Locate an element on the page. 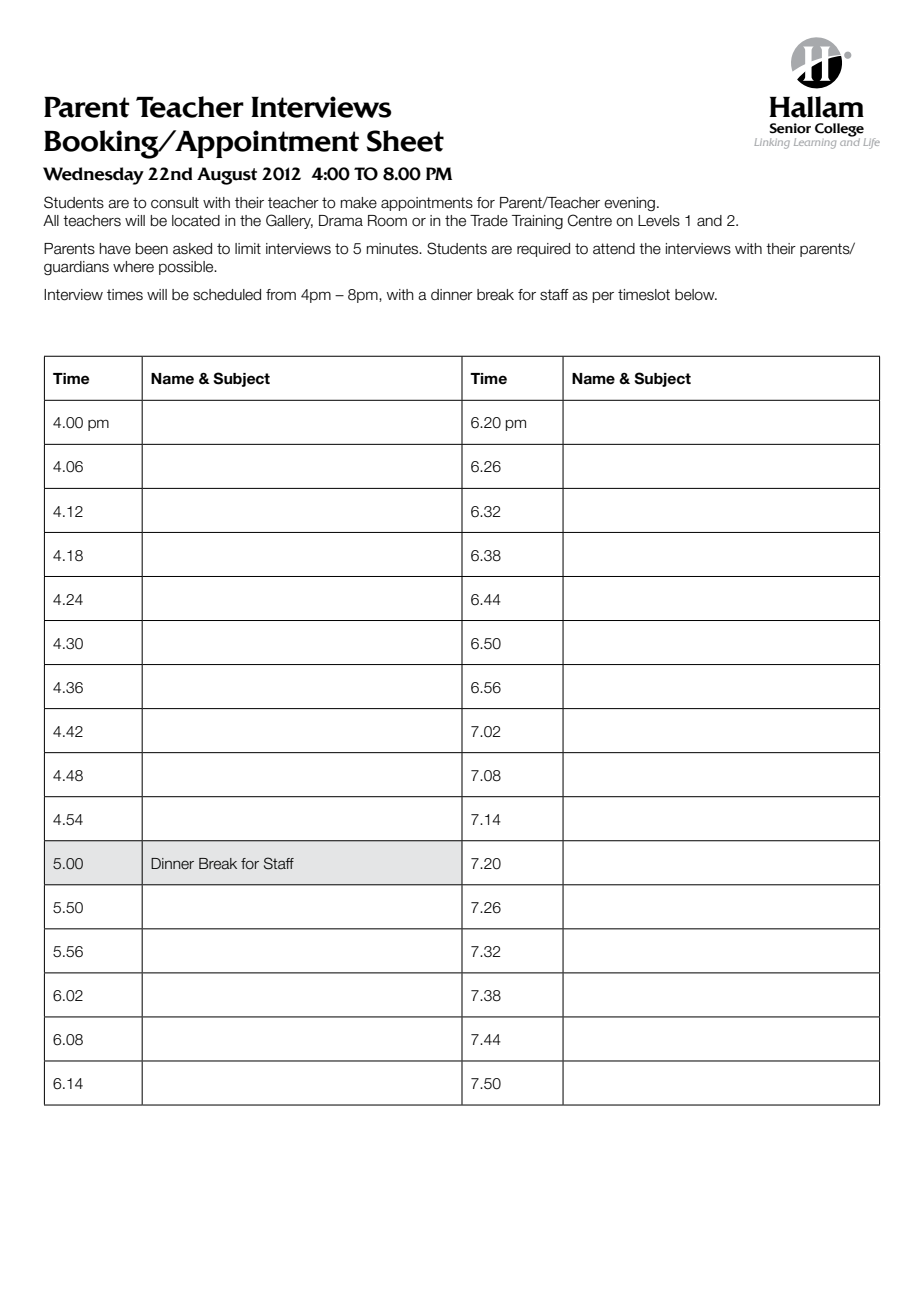 Image resolution: width=924 pixels, height=1308 pixels. minutes is located at coordinates (394, 249).
